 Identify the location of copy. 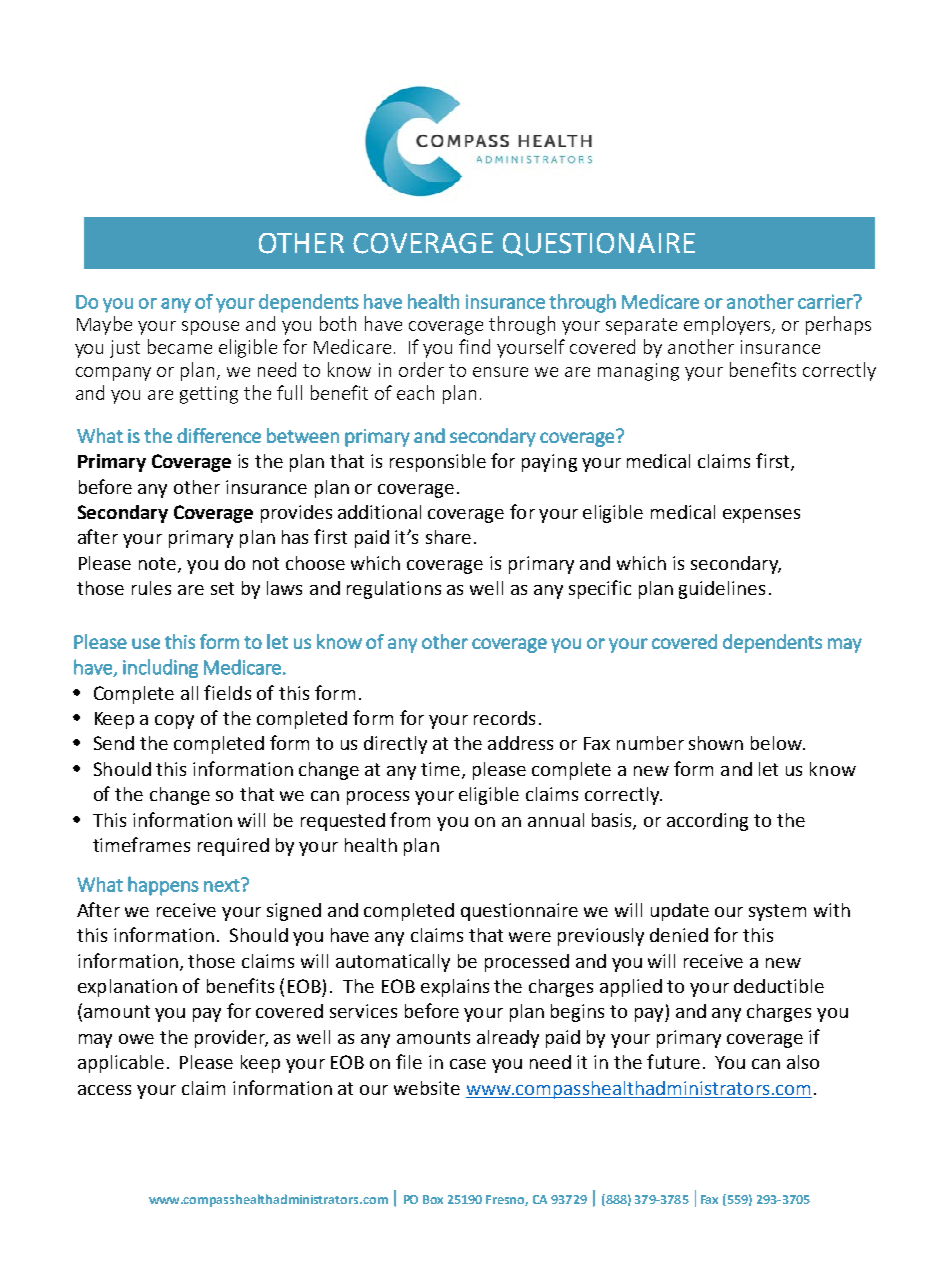
(174, 722).
